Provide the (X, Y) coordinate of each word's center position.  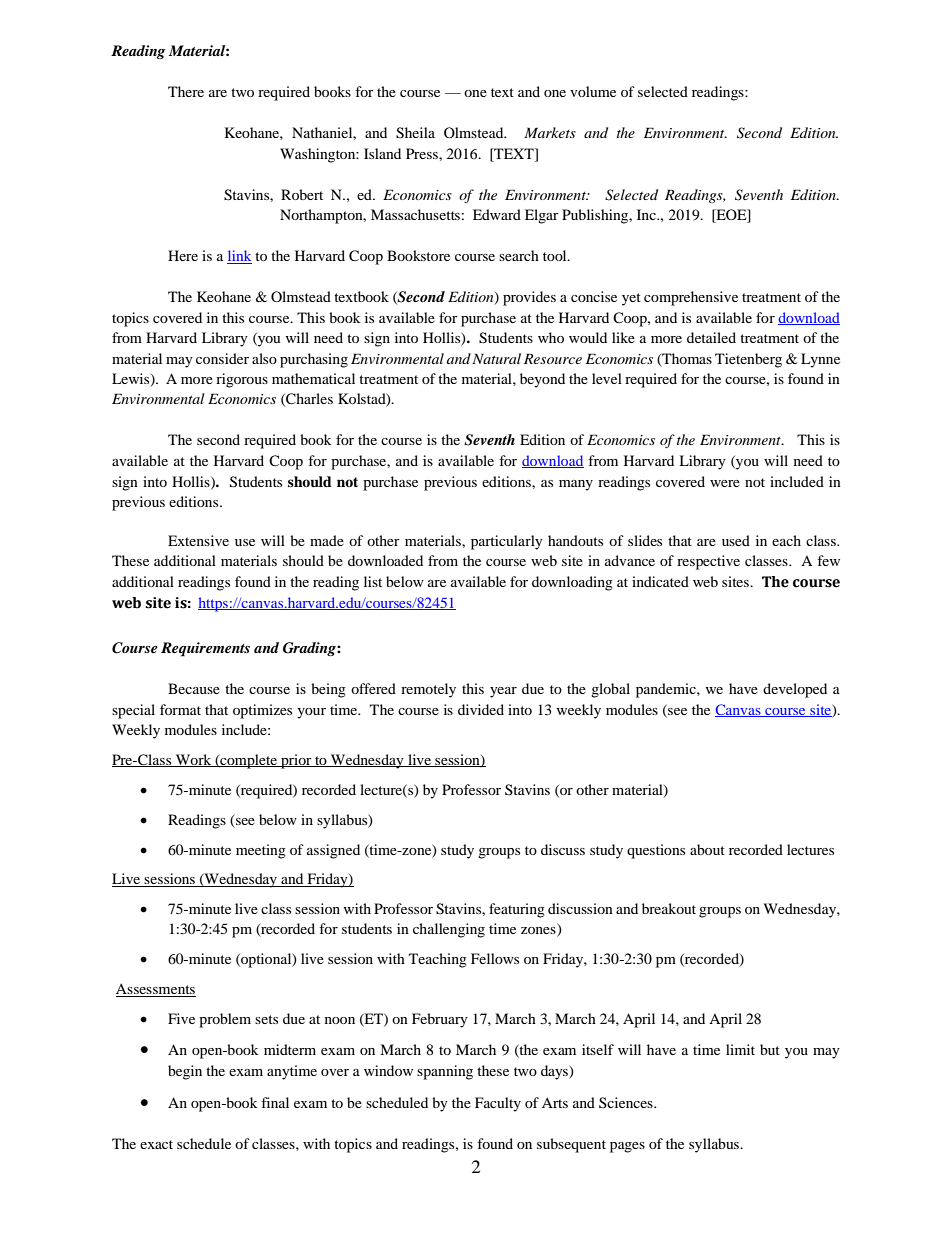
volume (593, 91)
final (275, 1102)
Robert (302, 194)
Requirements (205, 649)
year (503, 692)
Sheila (415, 133)
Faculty (498, 1104)
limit (740, 1049)
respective (708, 562)
